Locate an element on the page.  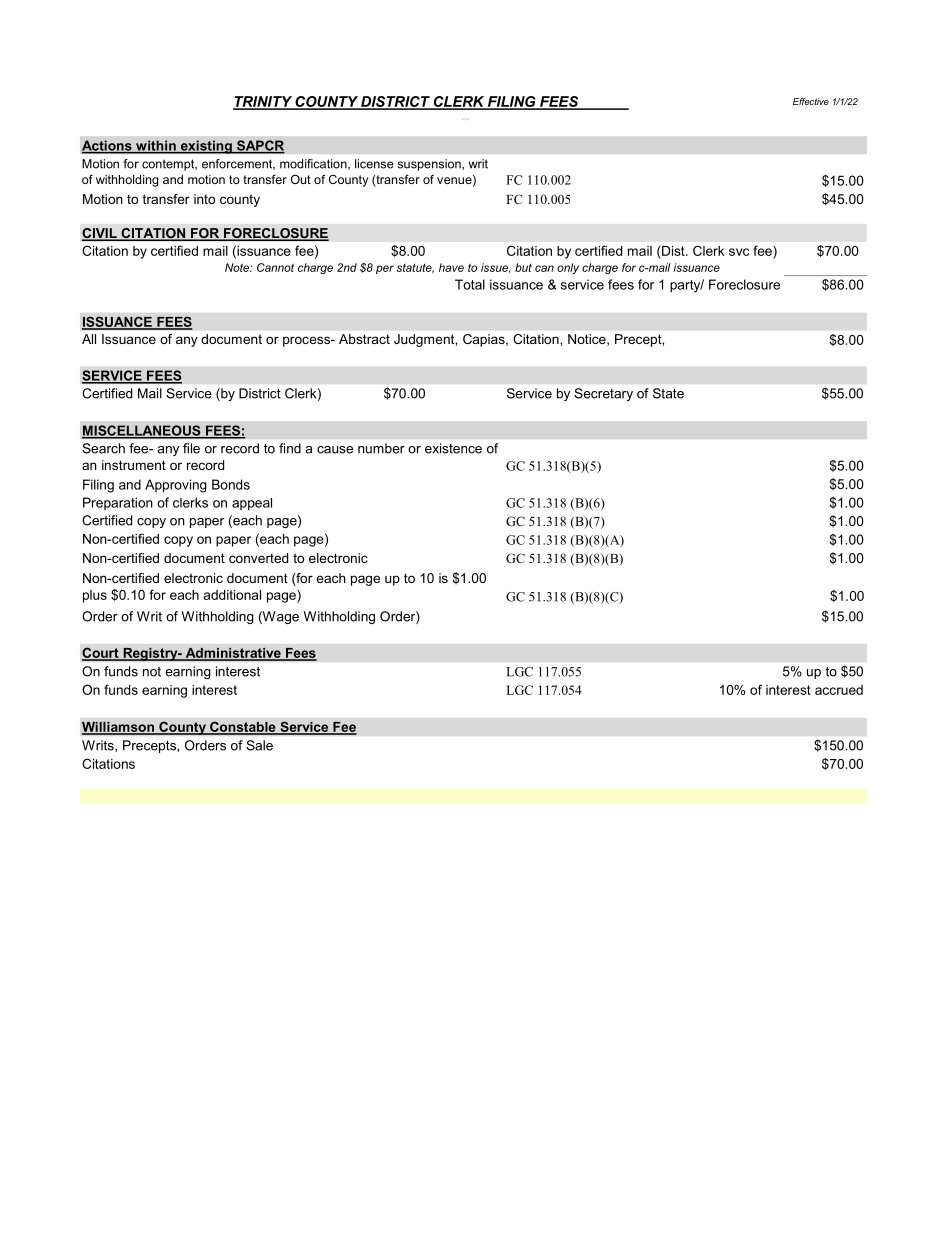
within is located at coordinates (156, 146).
